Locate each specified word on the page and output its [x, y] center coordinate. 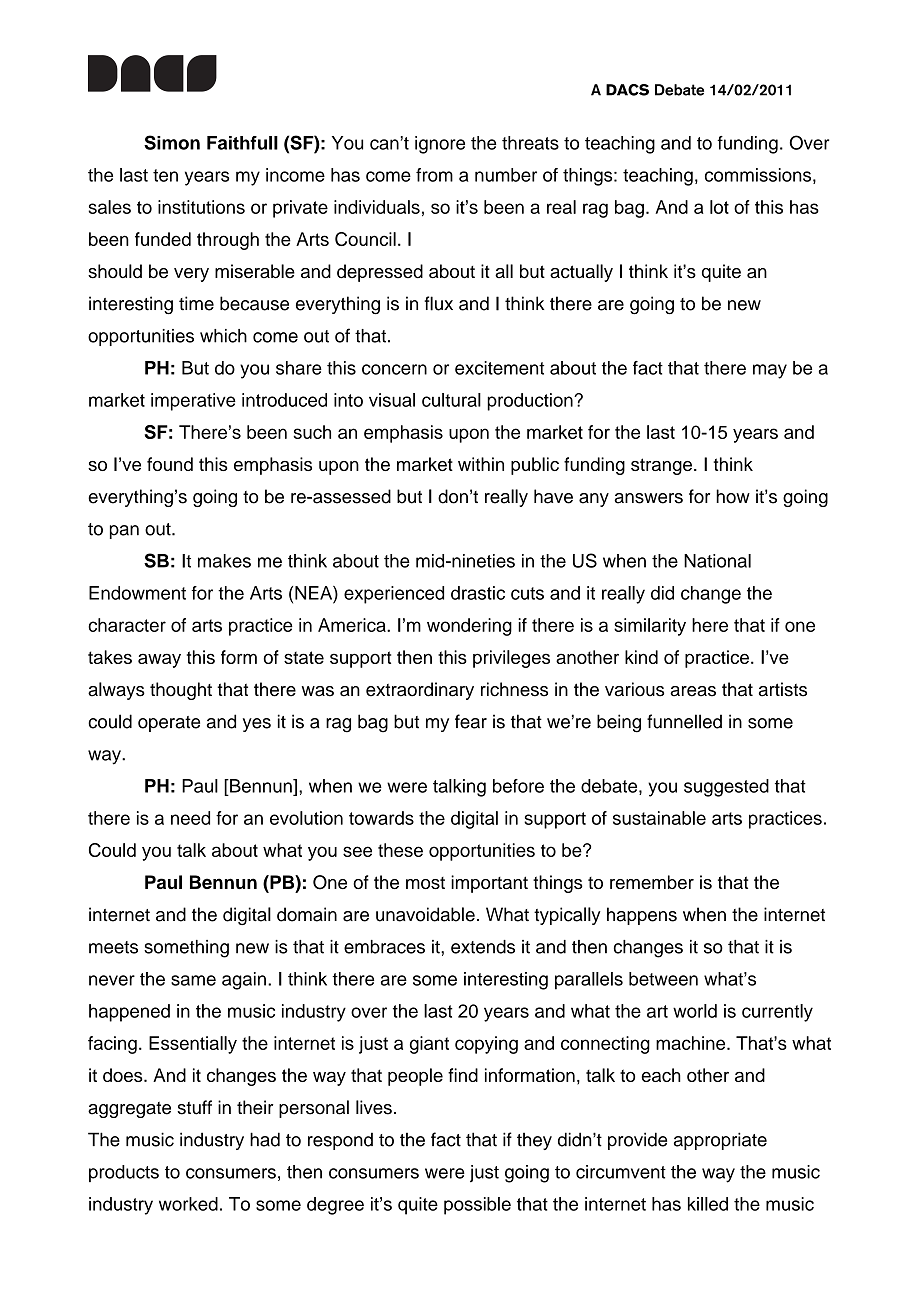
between [663, 979]
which [223, 336]
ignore [440, 145]
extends [483, 947]
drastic [478, 593]
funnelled [684, 721]
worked [188, 1204]
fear [471, 721]
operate [169, 724]
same [193, 980]
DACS [627, 90]
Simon [172, 142]
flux [438, 303]
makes [224, 561]
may [770, 371]
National [717, 561]
